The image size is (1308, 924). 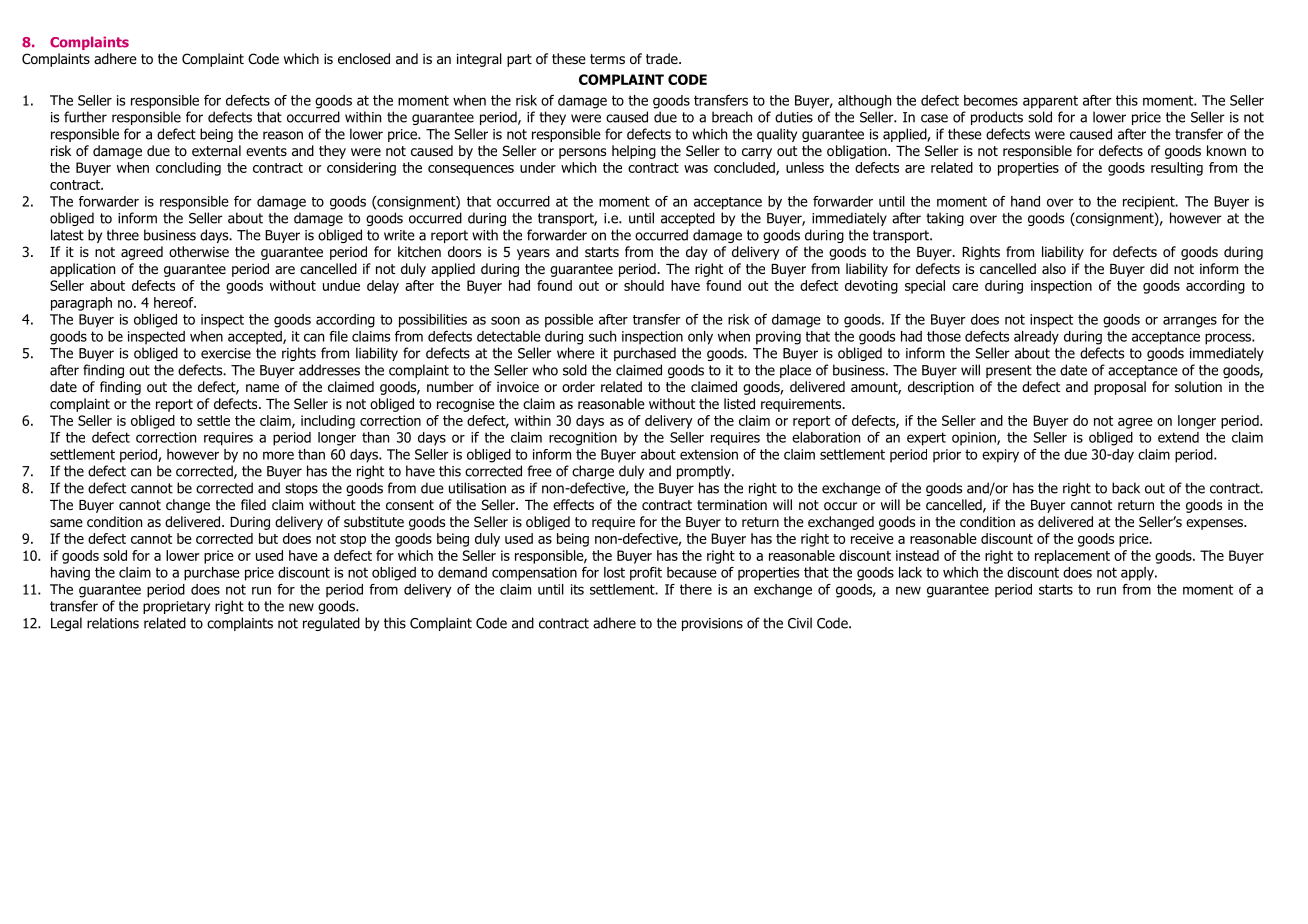 I want to click on years, so click(x=533, y=254).
